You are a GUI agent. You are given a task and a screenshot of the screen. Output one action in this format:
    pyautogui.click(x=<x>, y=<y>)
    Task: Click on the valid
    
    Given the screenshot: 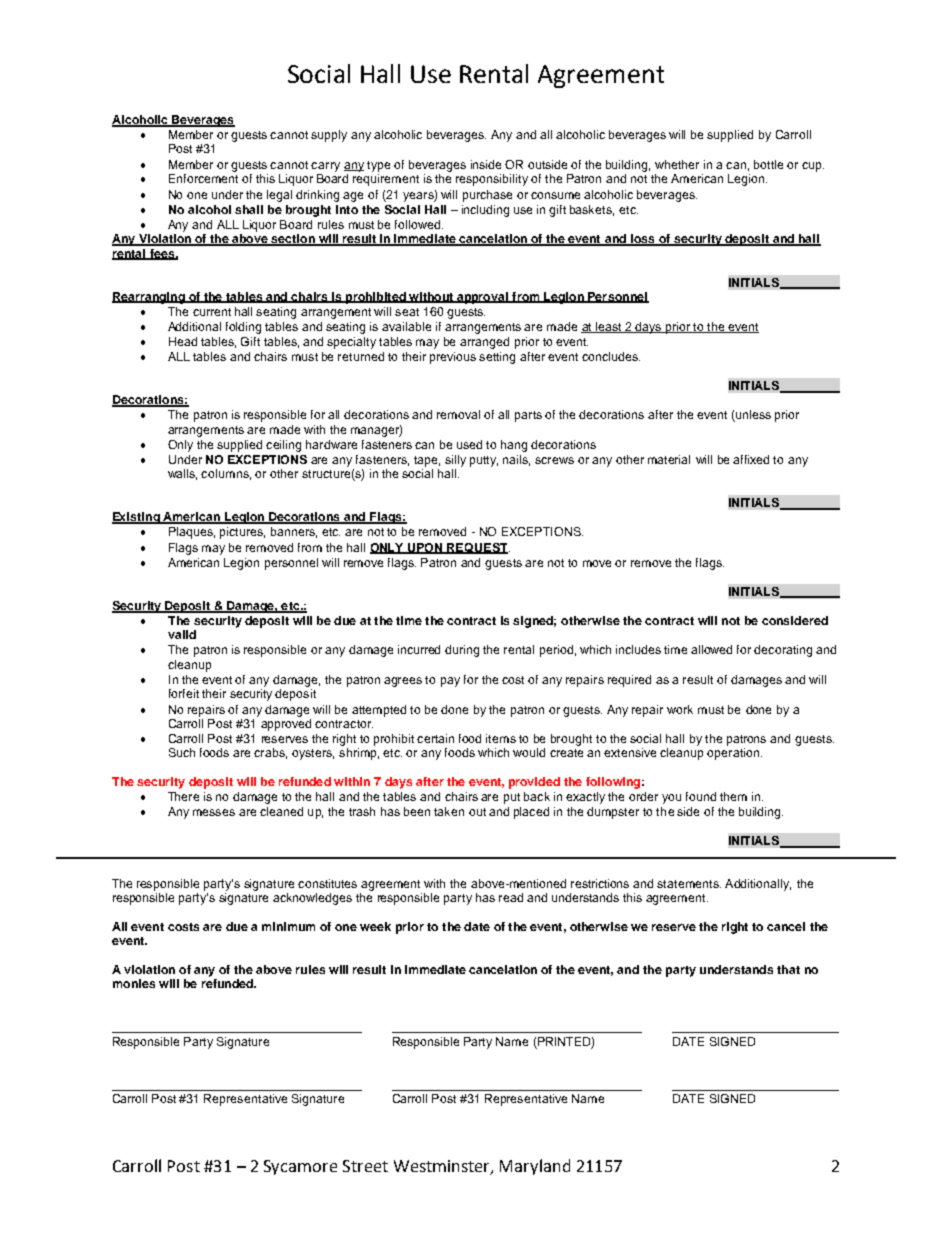 What is the action you would take?
    pyautogui.click(x=182, y=634)
